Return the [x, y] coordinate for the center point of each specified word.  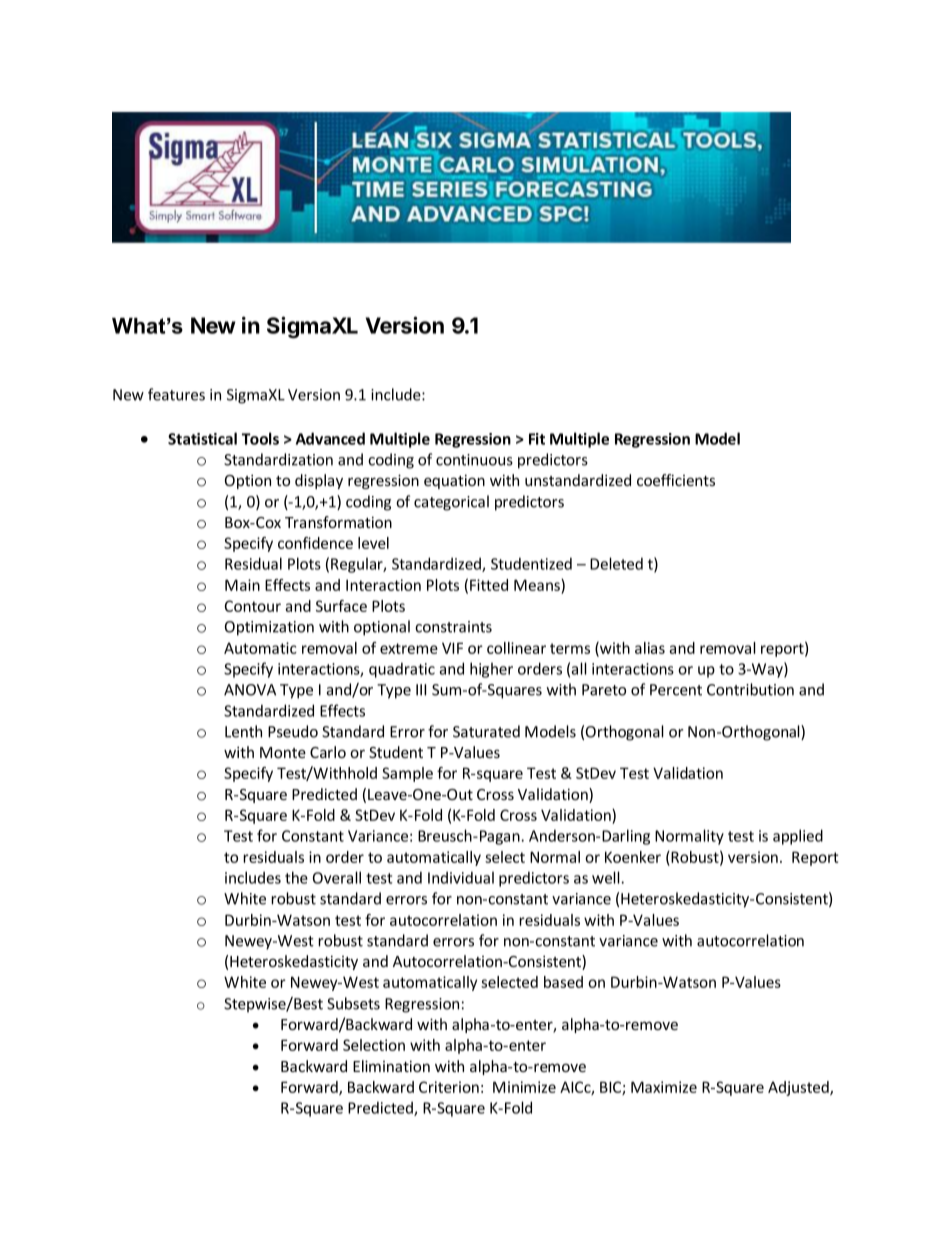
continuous [474, 460]
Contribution [750, 689]
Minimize [524, 1087]
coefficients [676, 480]
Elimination [391, 1066]
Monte [283, 752]
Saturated [486, 731]
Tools [260, 438]
